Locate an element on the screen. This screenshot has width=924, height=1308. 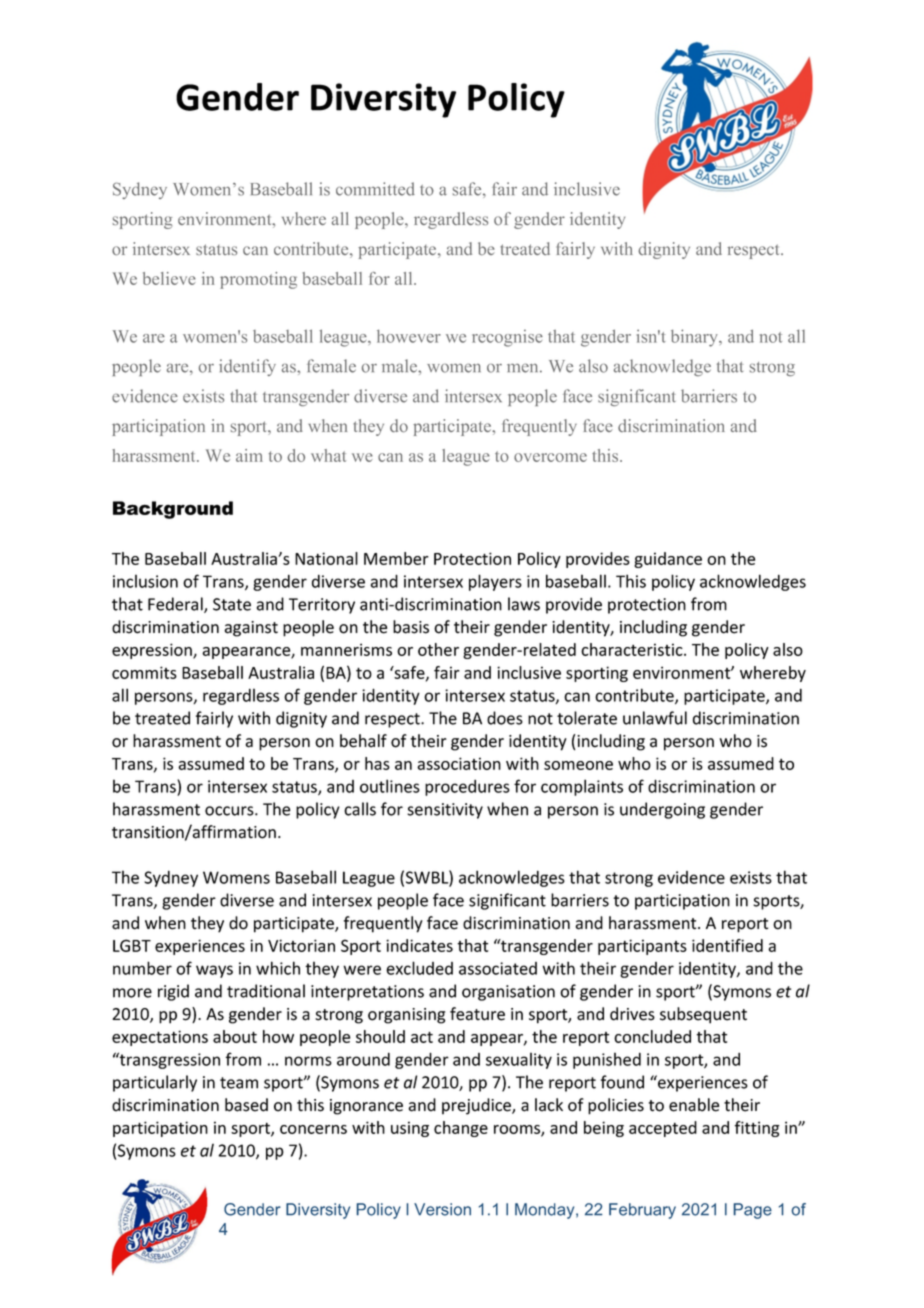
undergoing is located at coordinates (662, 810).
